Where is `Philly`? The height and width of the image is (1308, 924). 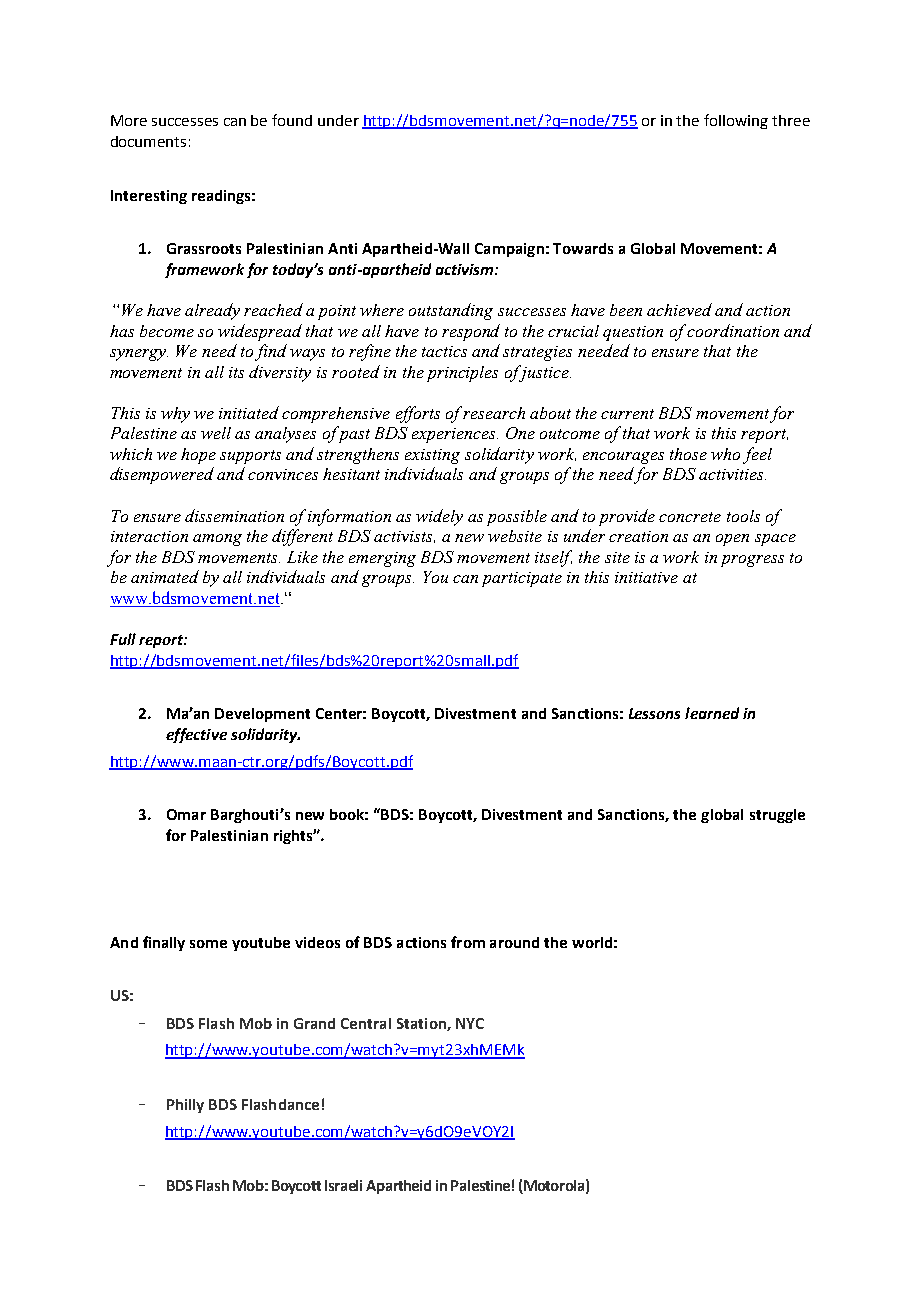
Philly is located at coordinates (185, 1106).
